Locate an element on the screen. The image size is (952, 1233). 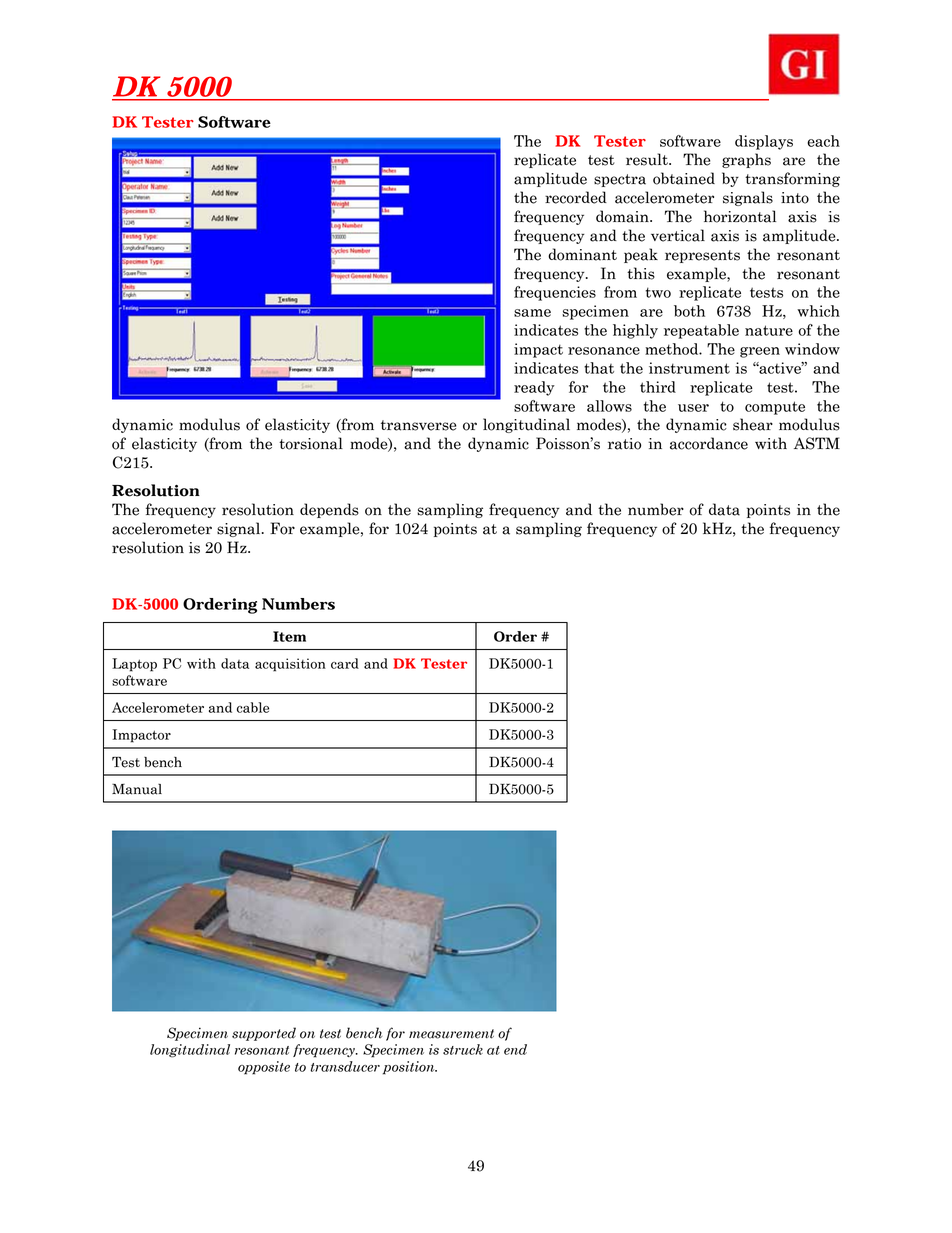
struck is located at coordinates (463, 1049).
